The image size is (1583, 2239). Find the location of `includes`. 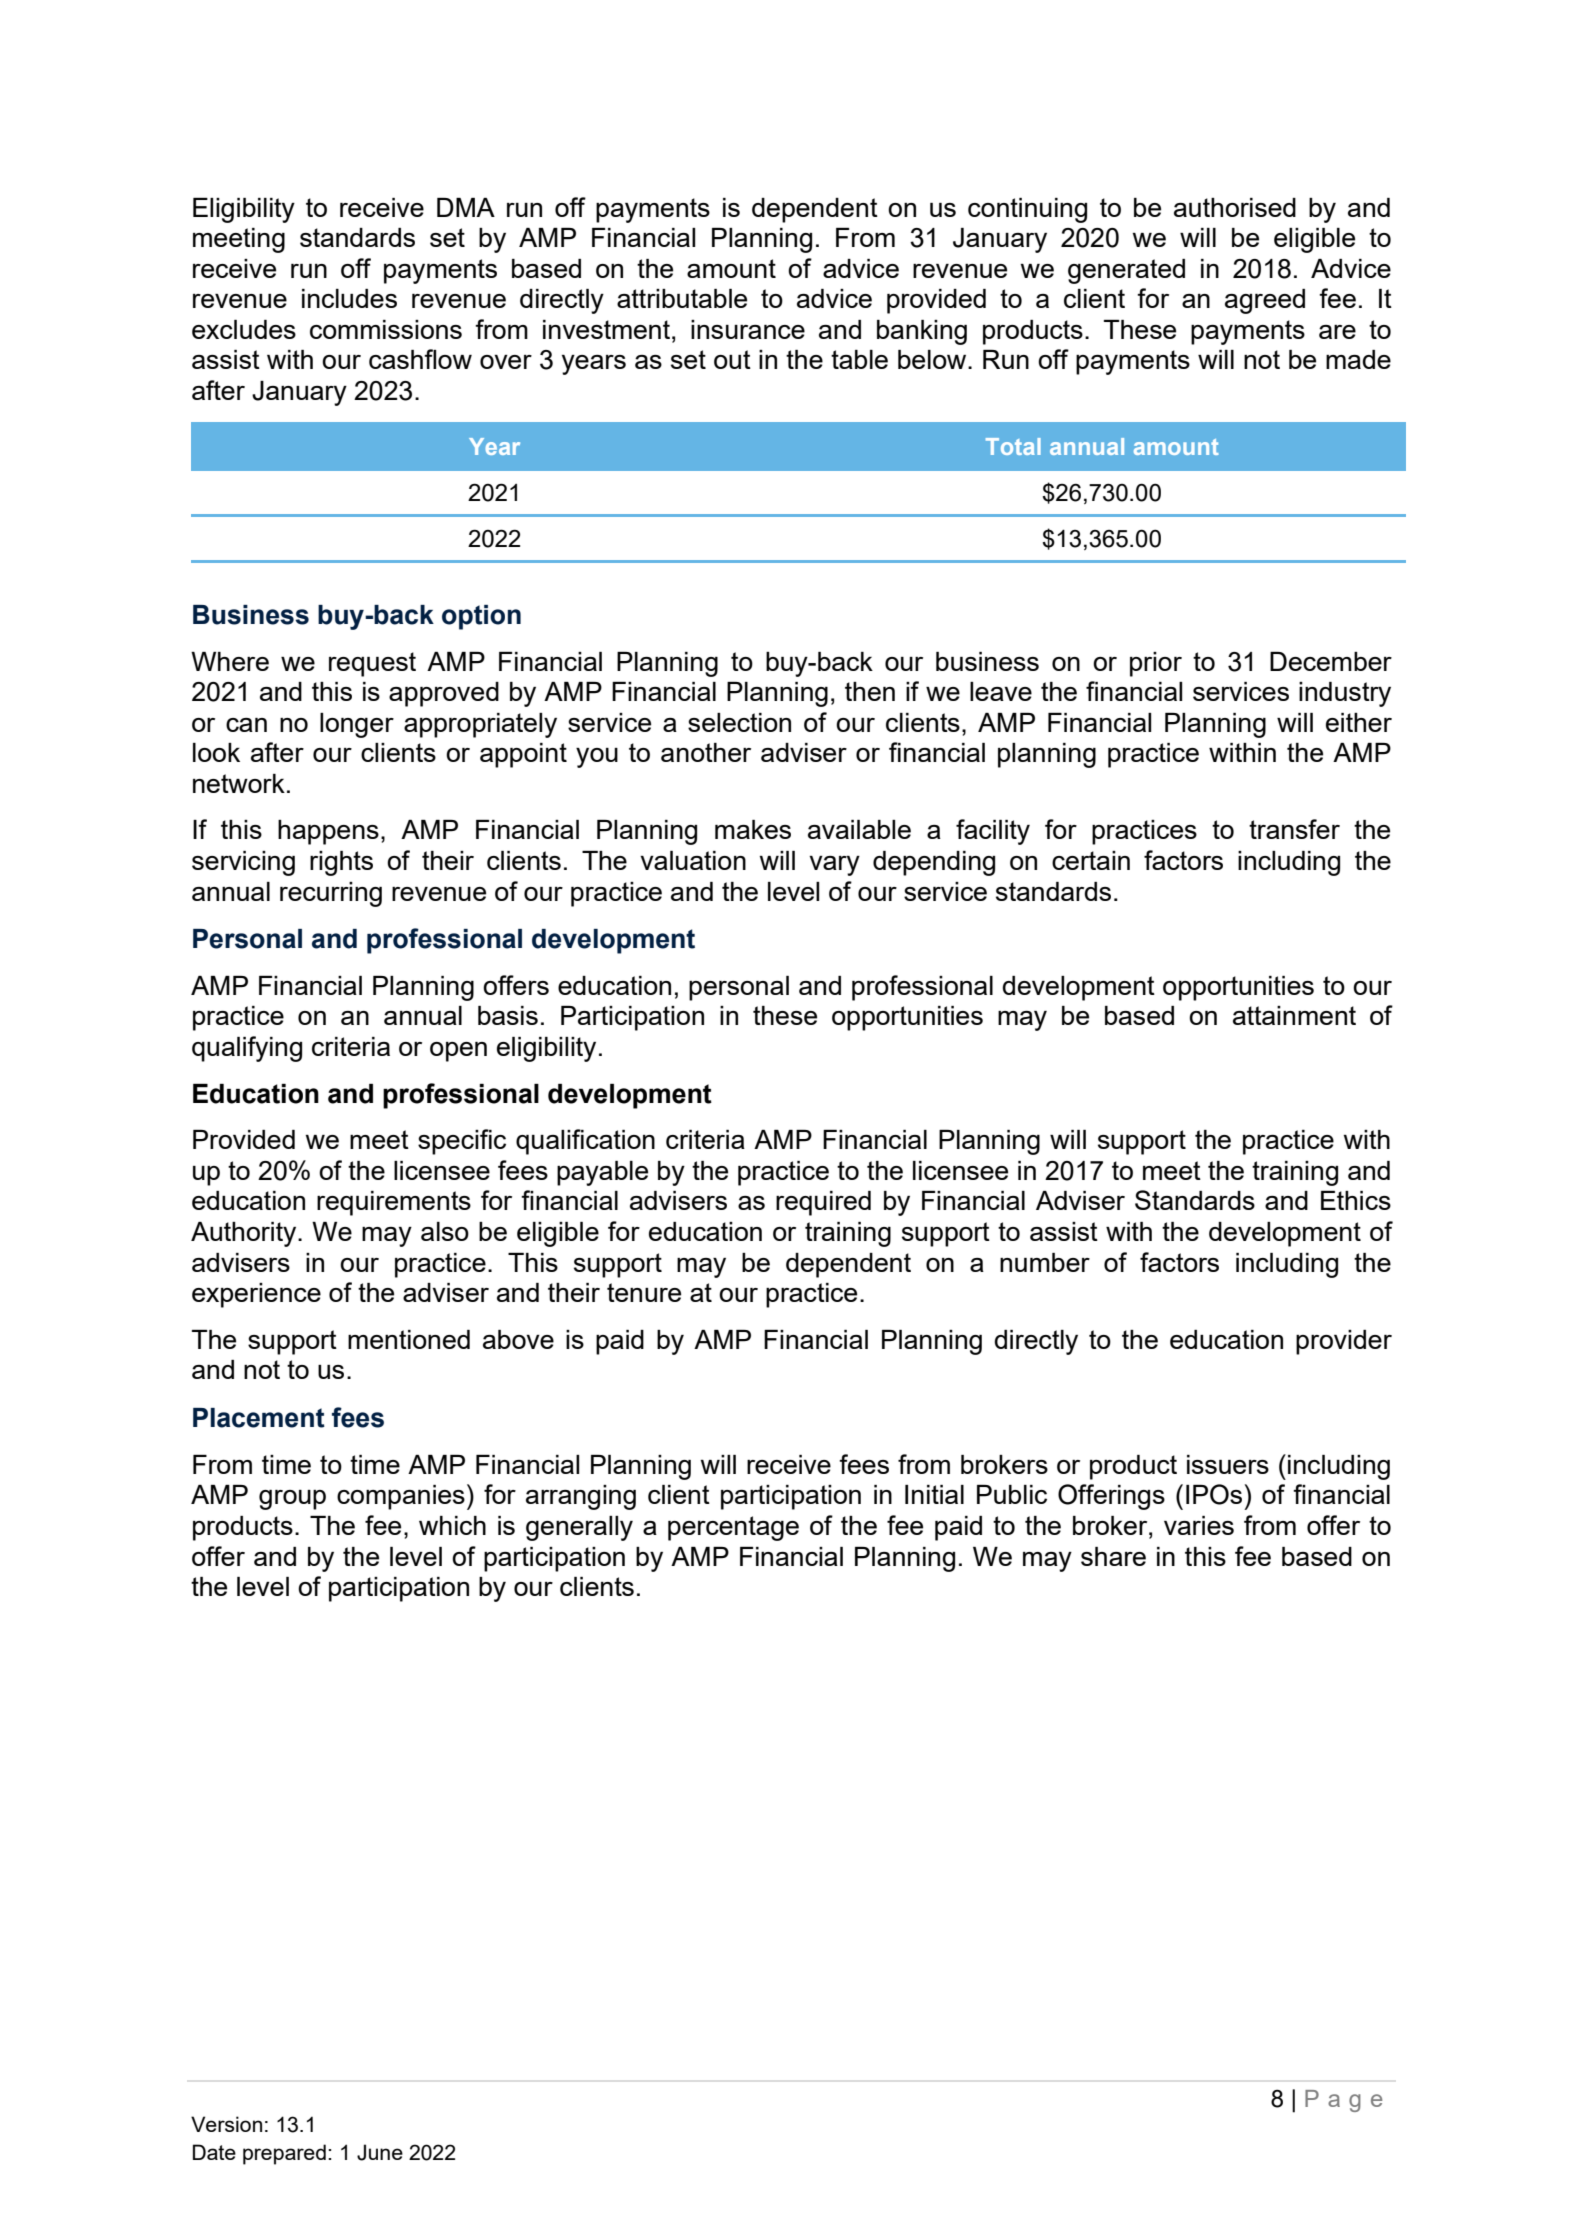

includes is located at coordinates (349, 298).
